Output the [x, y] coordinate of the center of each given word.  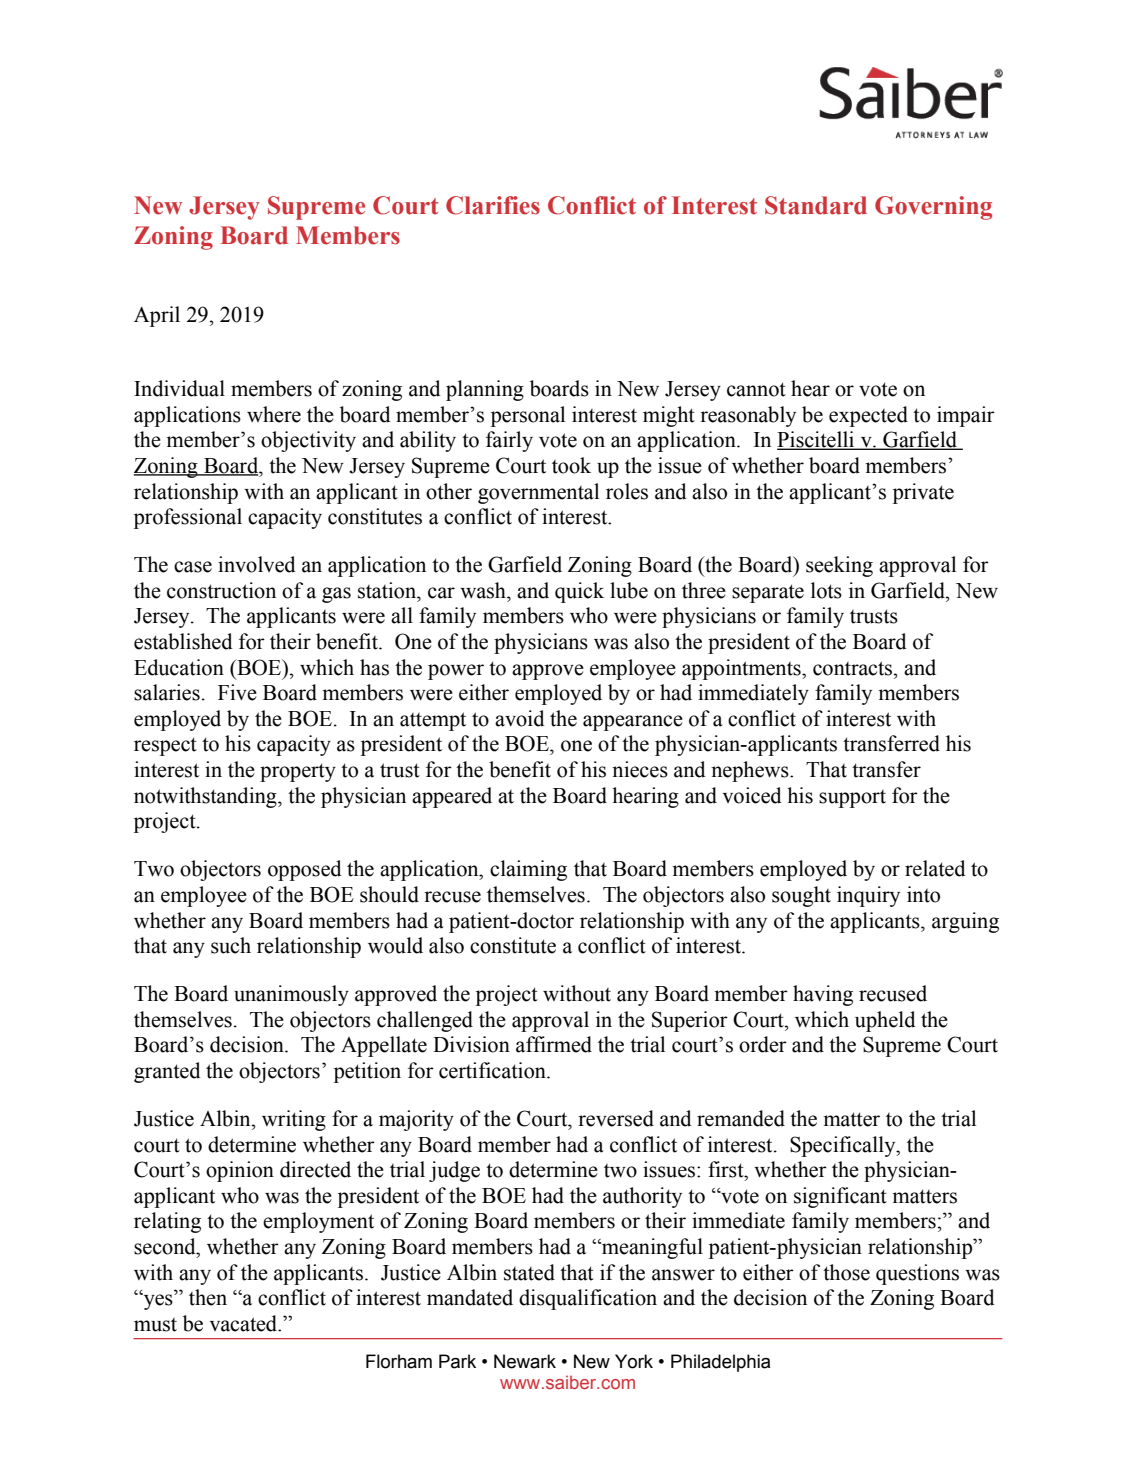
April [157, 316]
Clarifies [493, 205]
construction [221, 590]
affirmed [554, 1044]
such [231, 945]
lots [826, 590]
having [823, 995]
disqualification [588, 1299]
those [846, 1272]
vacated [245, 1323]
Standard [816, 205]
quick [579, 592]
